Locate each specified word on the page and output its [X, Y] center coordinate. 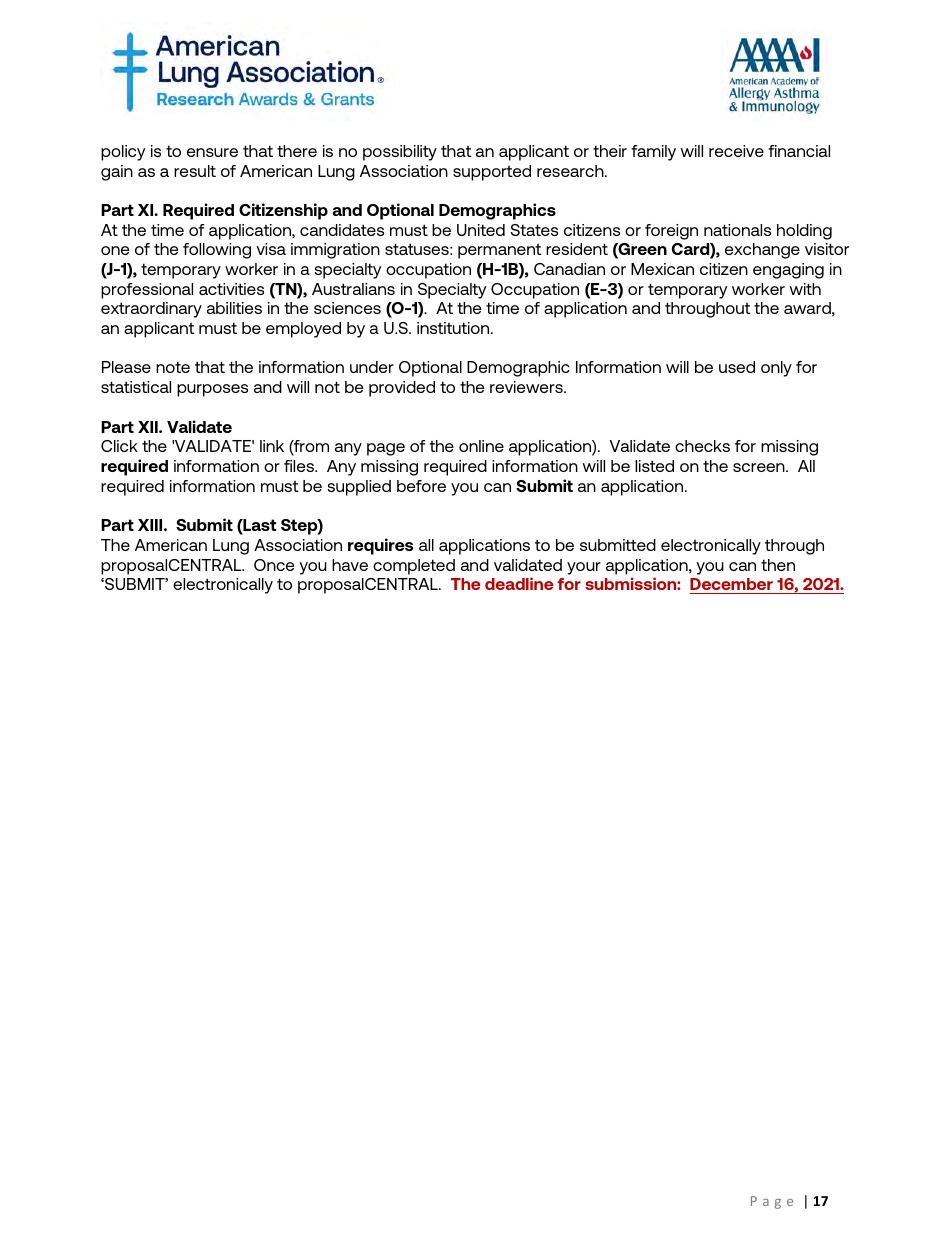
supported [492, 173]
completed [414, 567]
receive [736, 151]
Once [274, 565]
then [778, 565]
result [195, 171]
